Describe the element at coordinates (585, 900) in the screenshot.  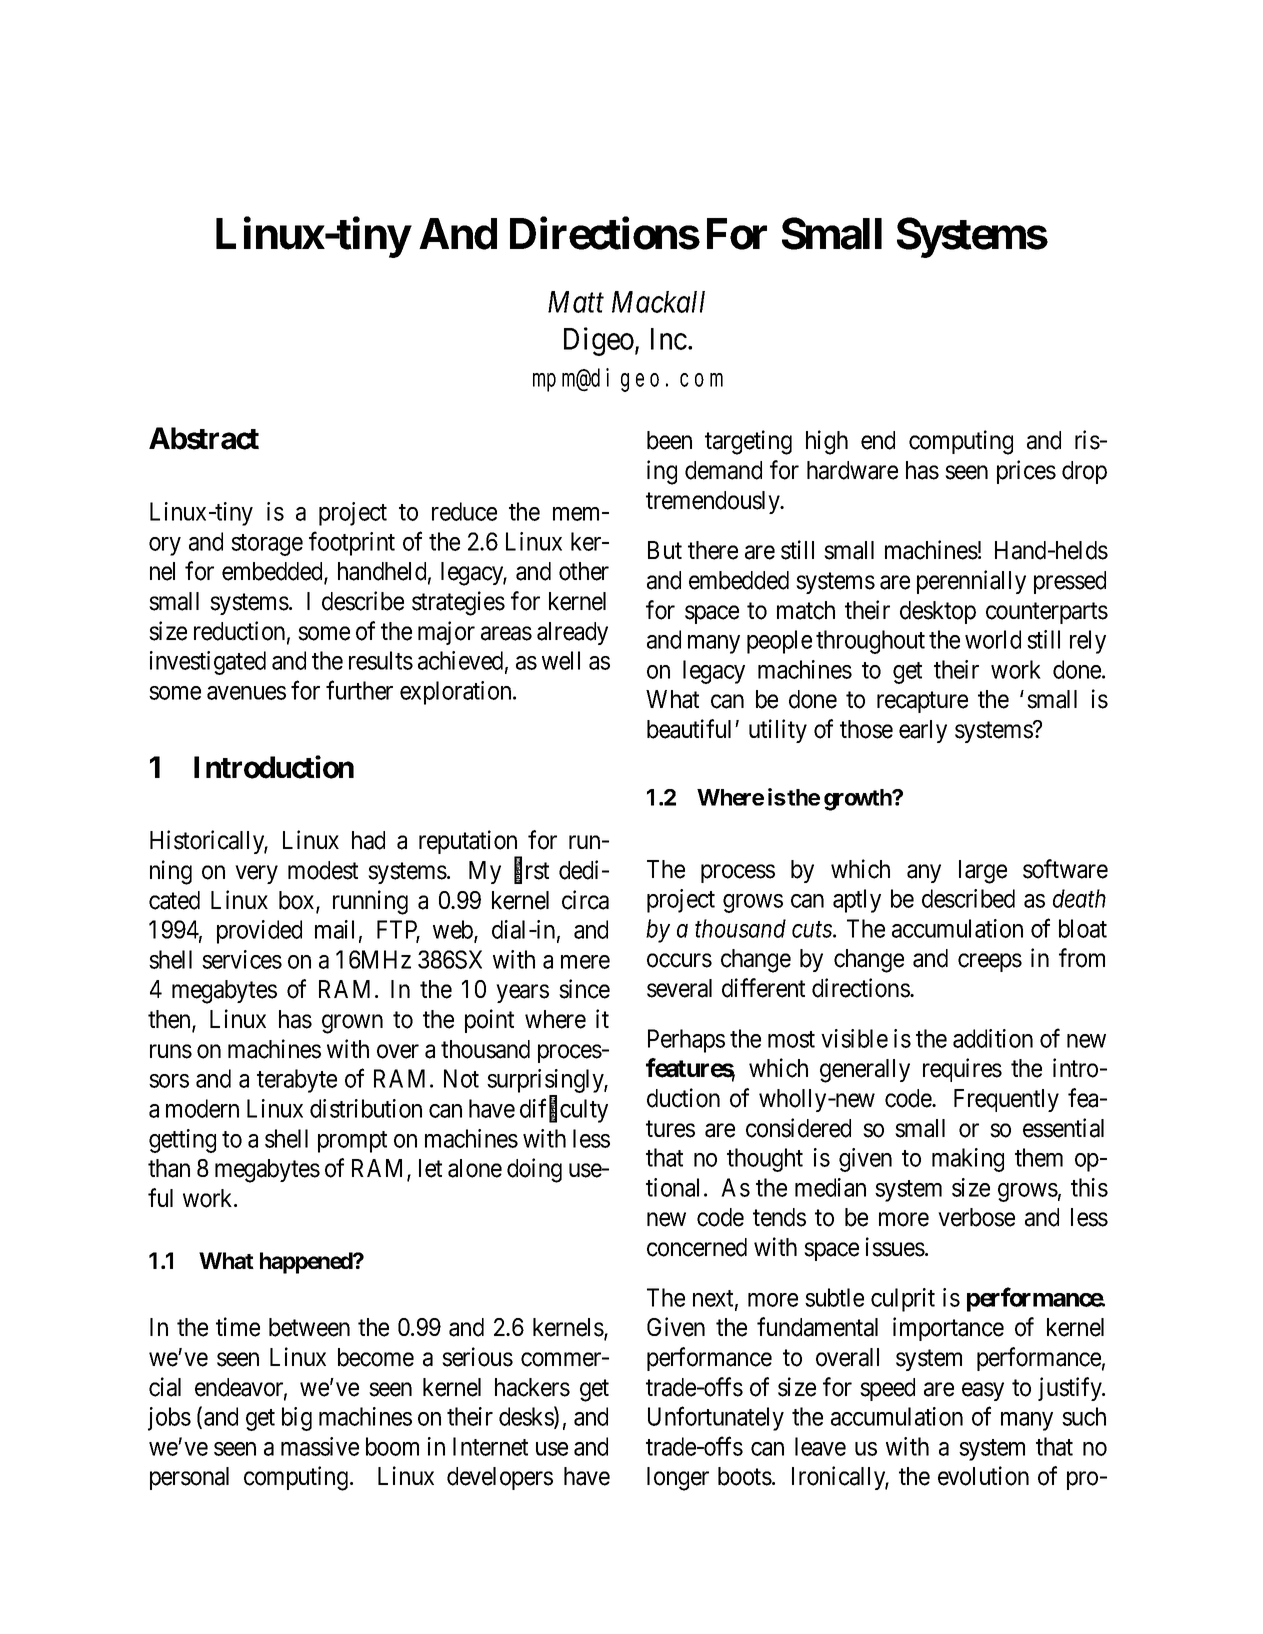
I see `circa` at that location.
